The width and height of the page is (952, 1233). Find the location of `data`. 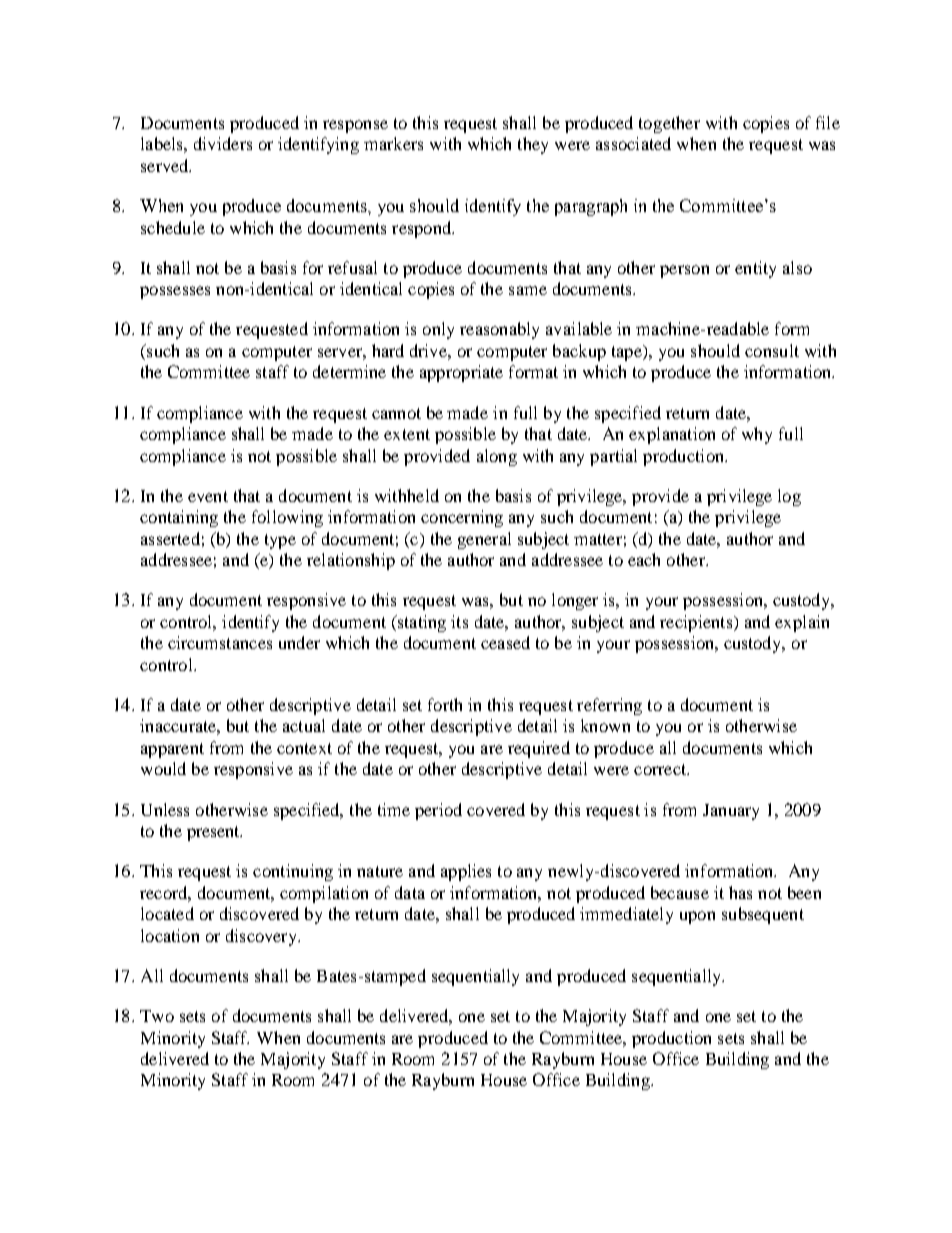

data is located at coordinates (410, 892).
